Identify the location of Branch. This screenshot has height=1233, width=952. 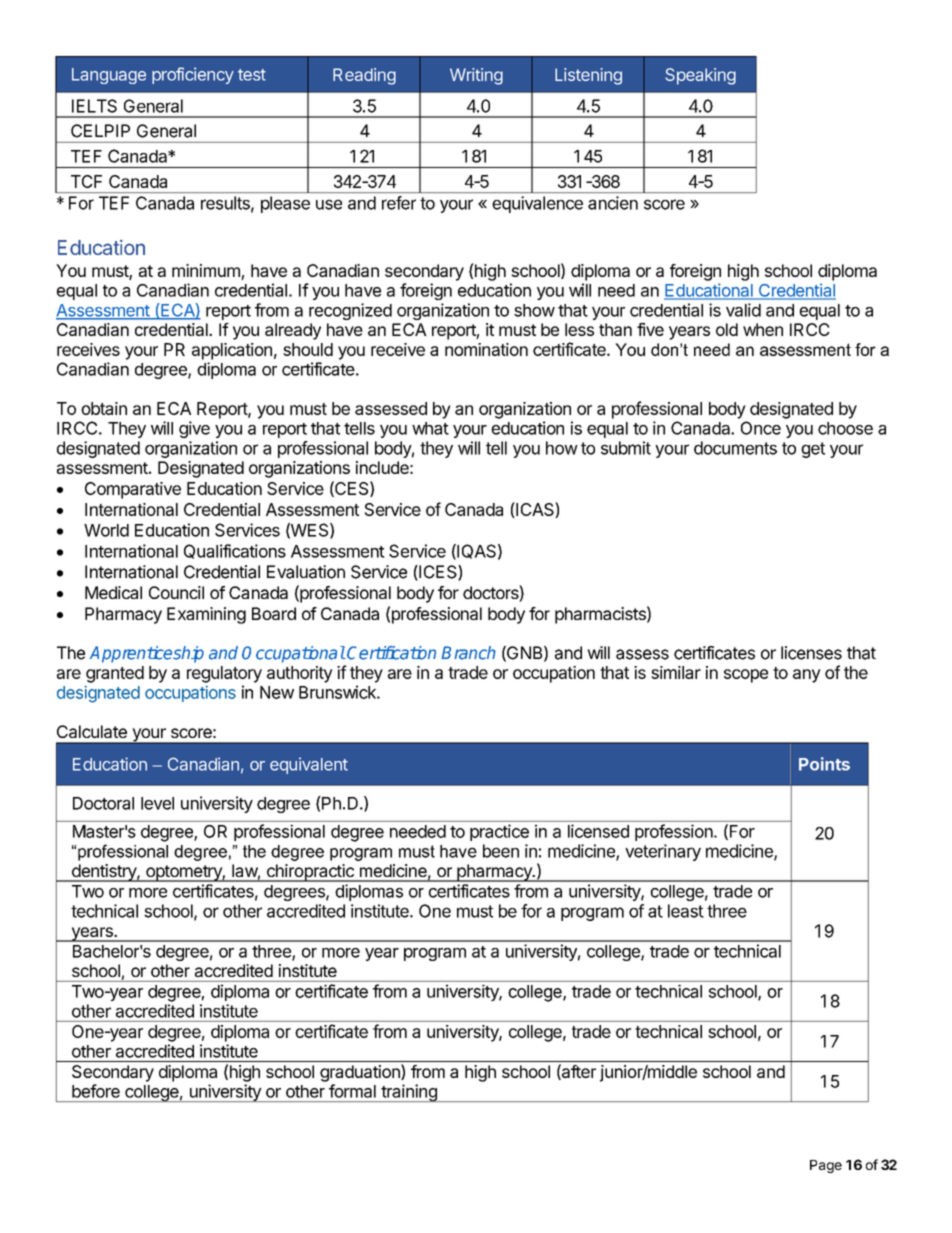
(468, 653).
